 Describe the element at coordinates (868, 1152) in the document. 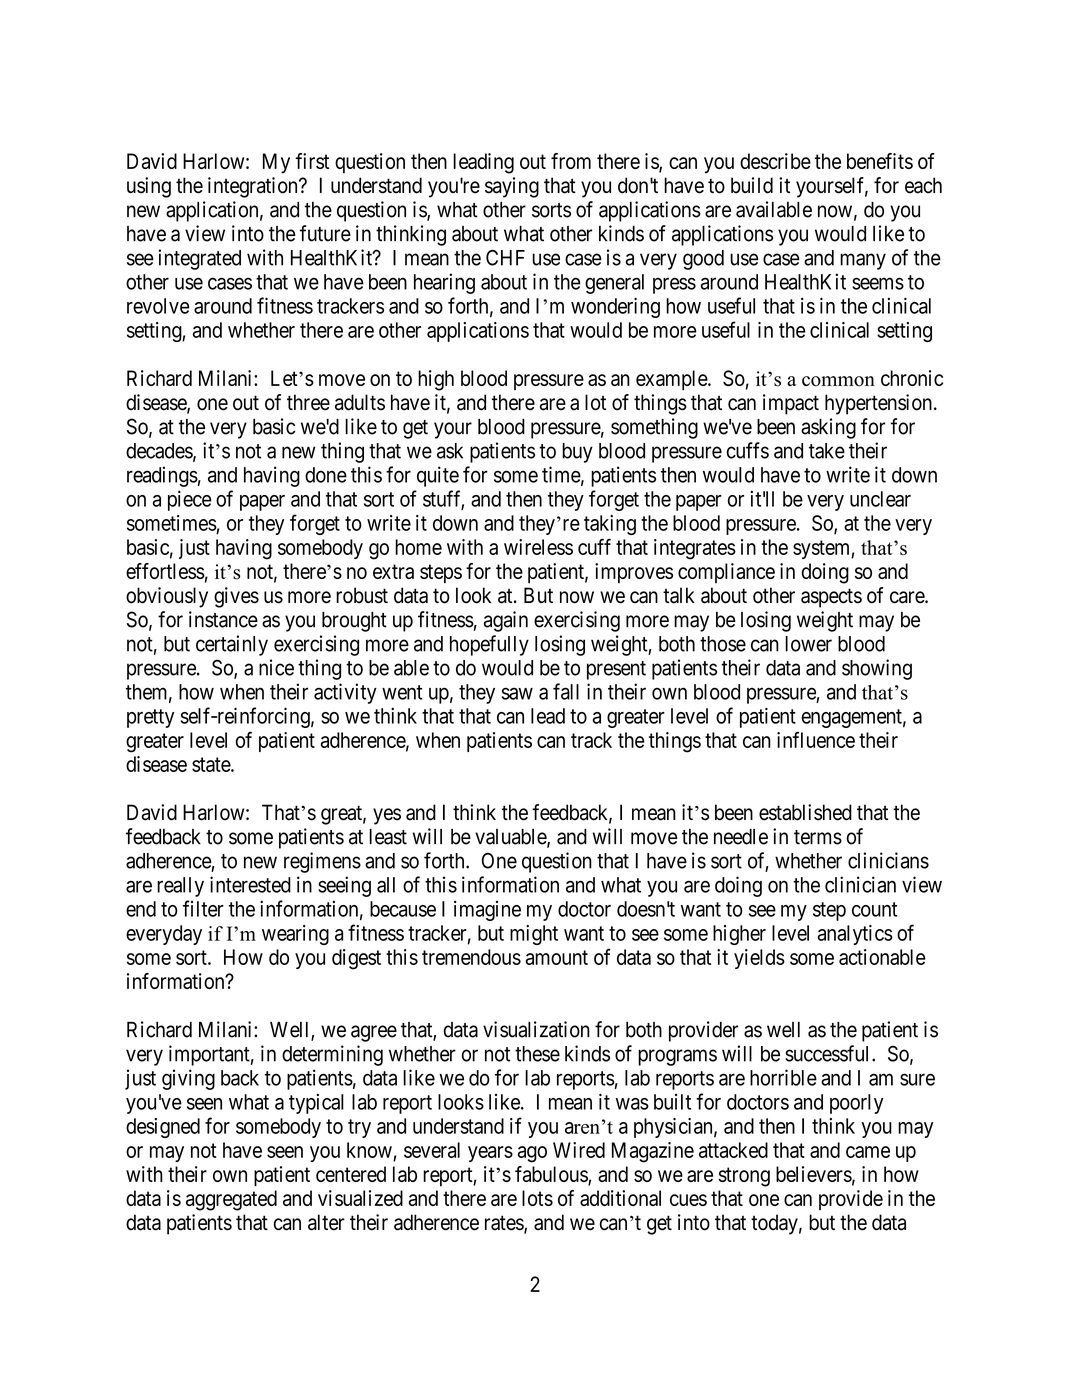

I see `came` at that location.
